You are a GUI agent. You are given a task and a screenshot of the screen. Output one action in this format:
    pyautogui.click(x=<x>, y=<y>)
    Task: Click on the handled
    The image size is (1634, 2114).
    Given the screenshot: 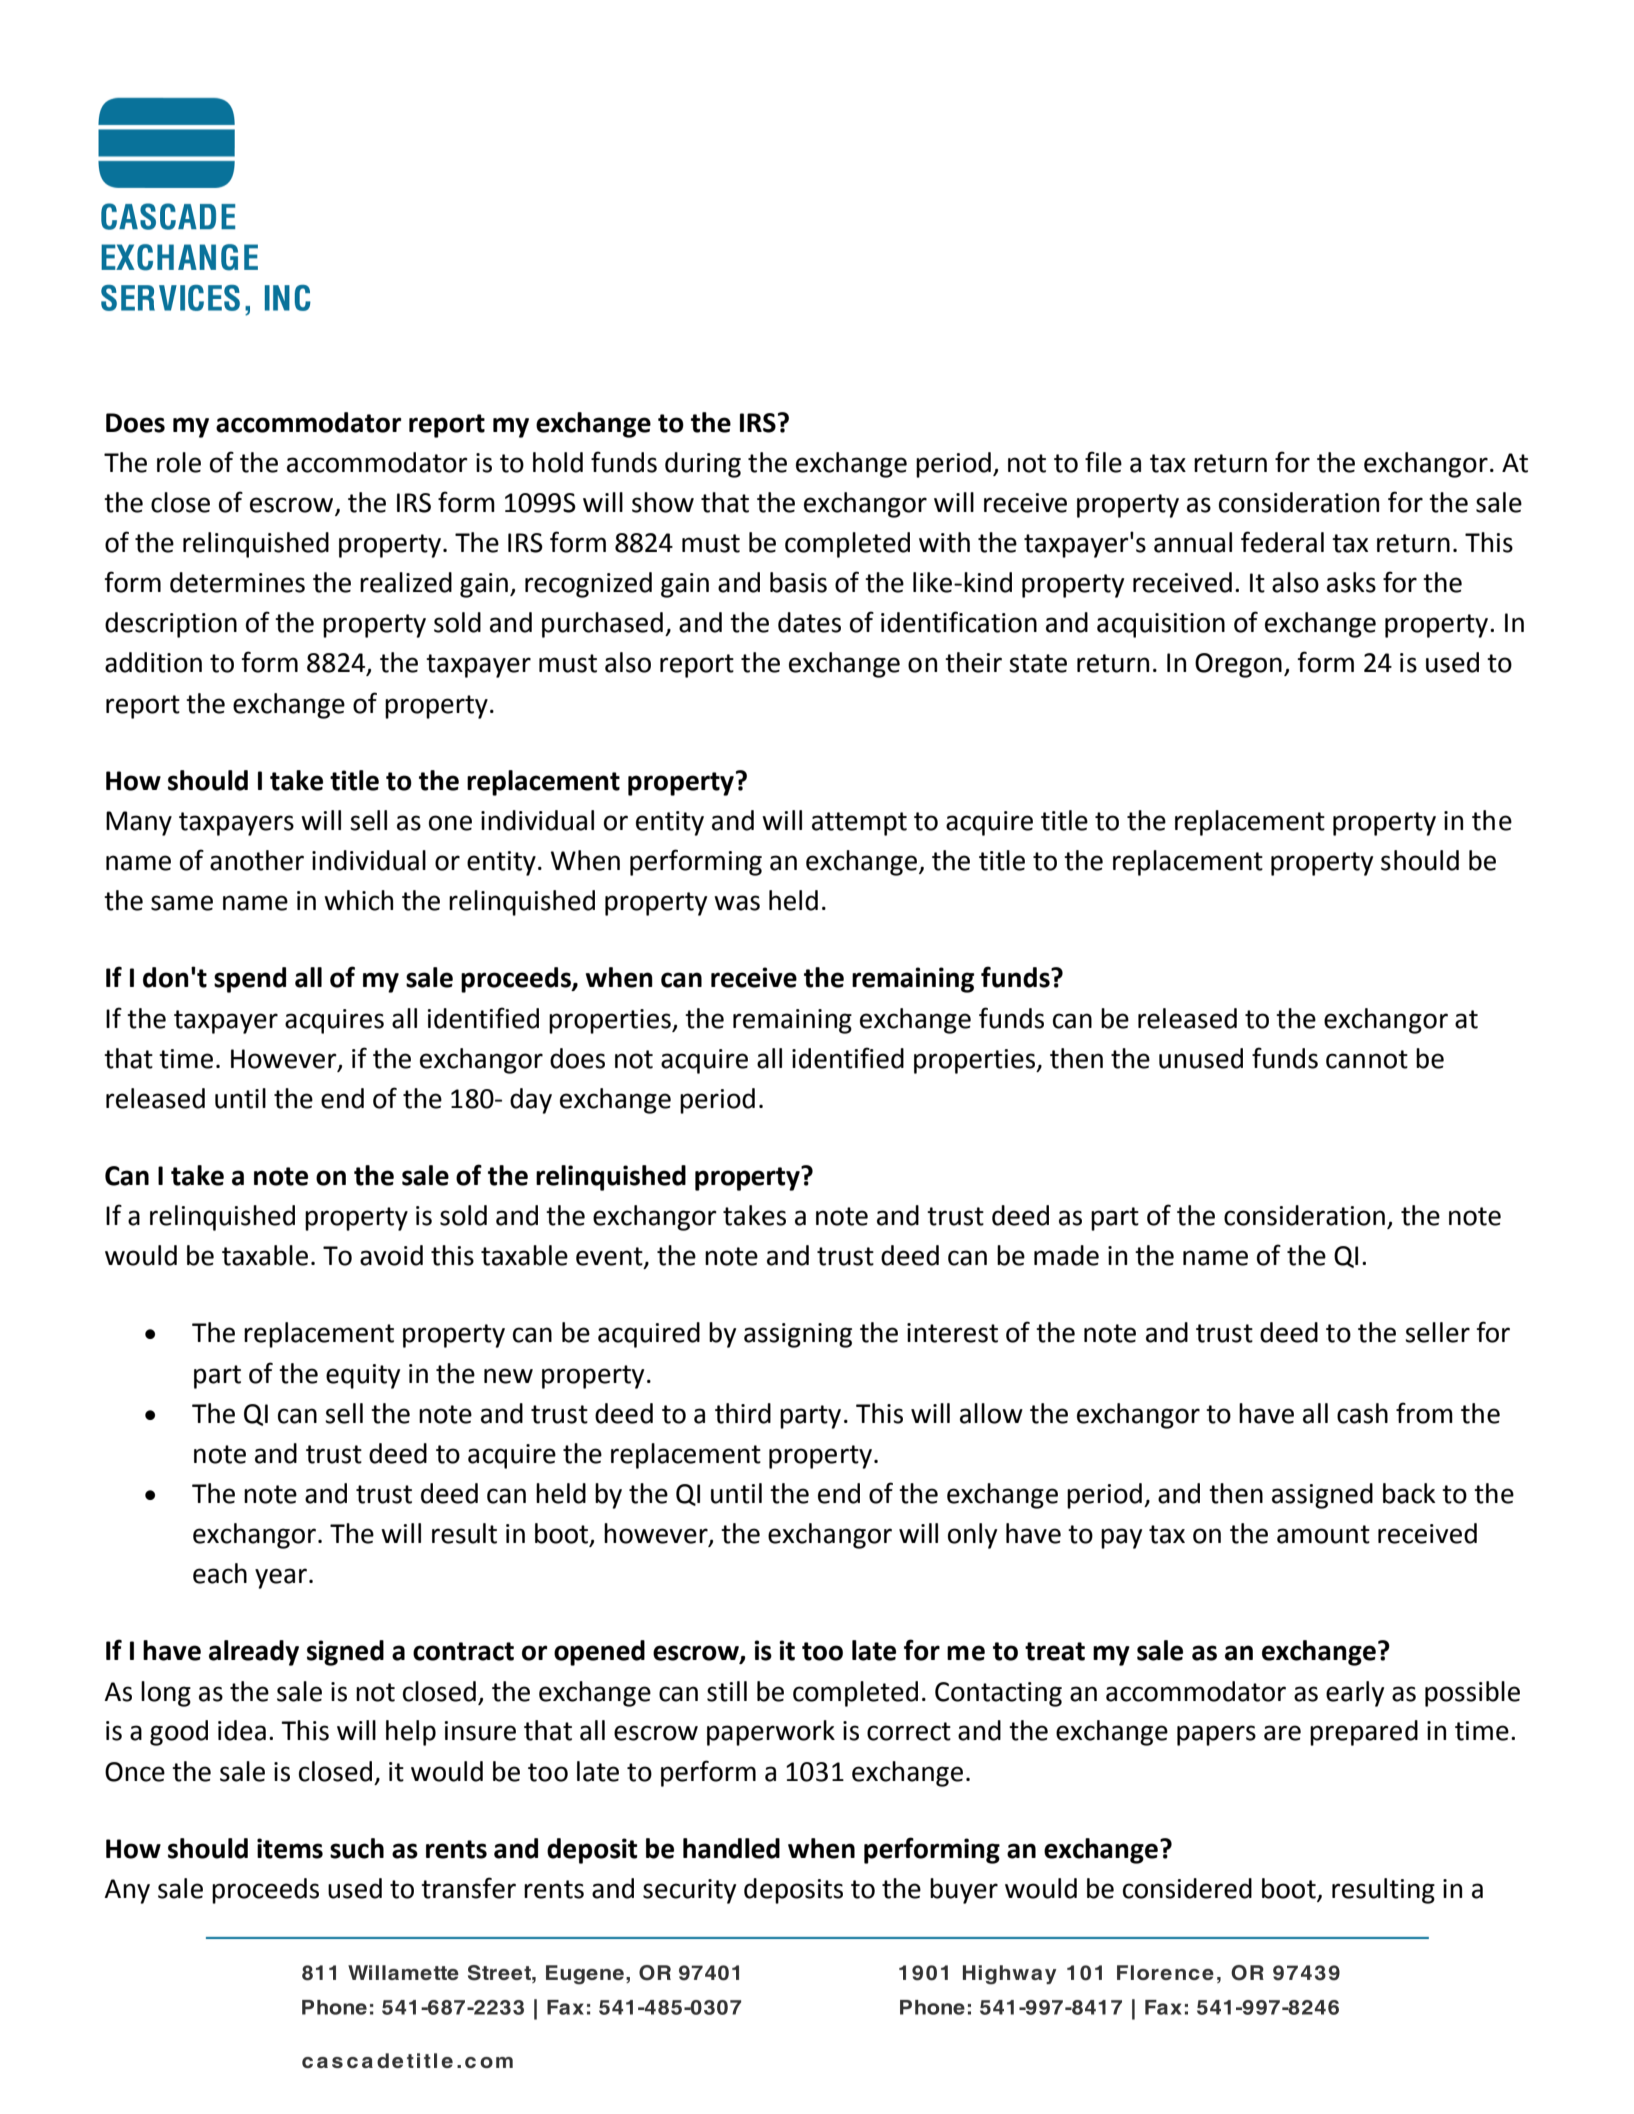 What is the action you would take?
    pyautogui.click(x=731, y=1848)
